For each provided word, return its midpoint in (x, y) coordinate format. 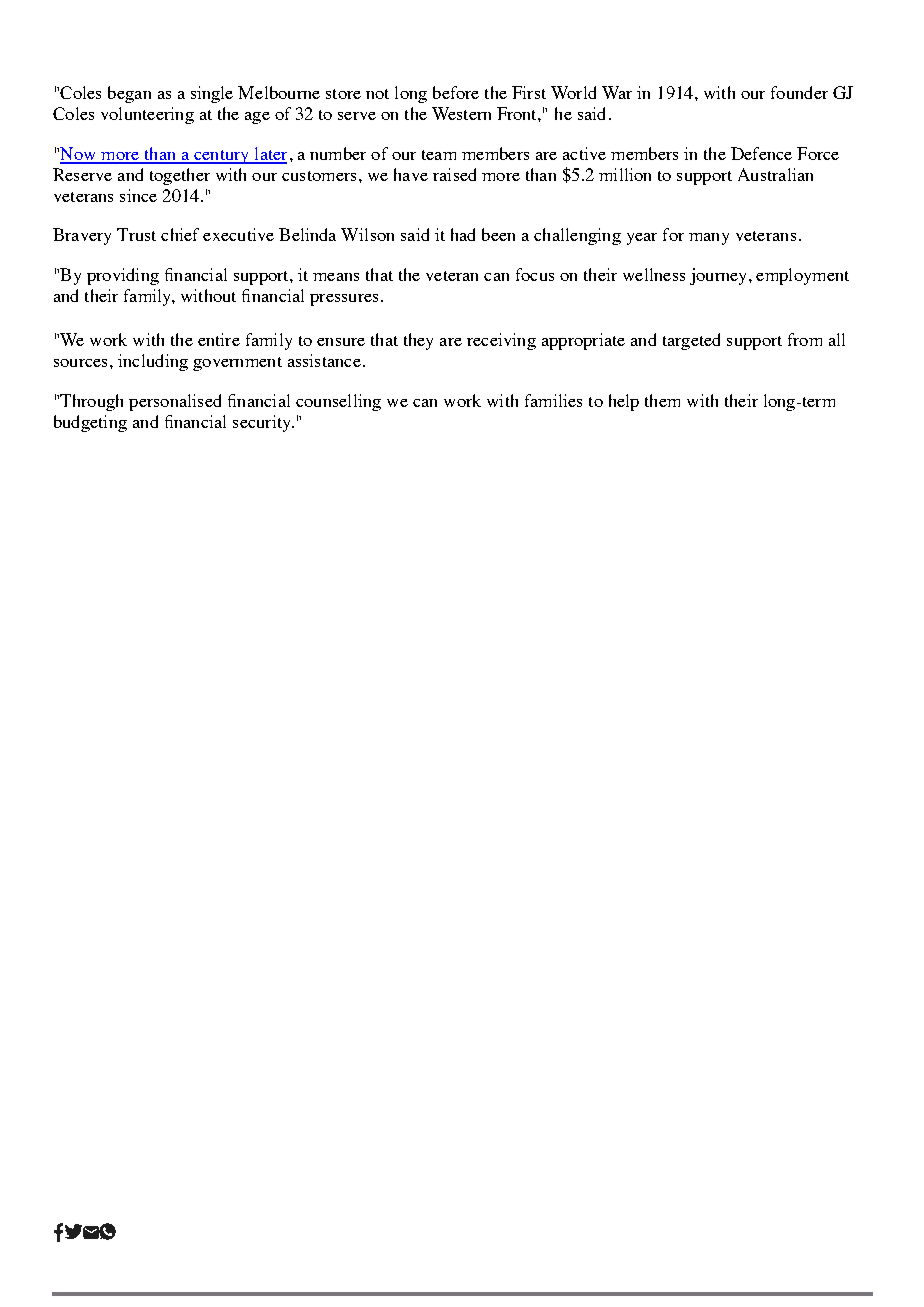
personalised (175, 402)
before (456, 92)
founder (799, 92)
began (129, 94)
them (662, 400)
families (553, 400)
